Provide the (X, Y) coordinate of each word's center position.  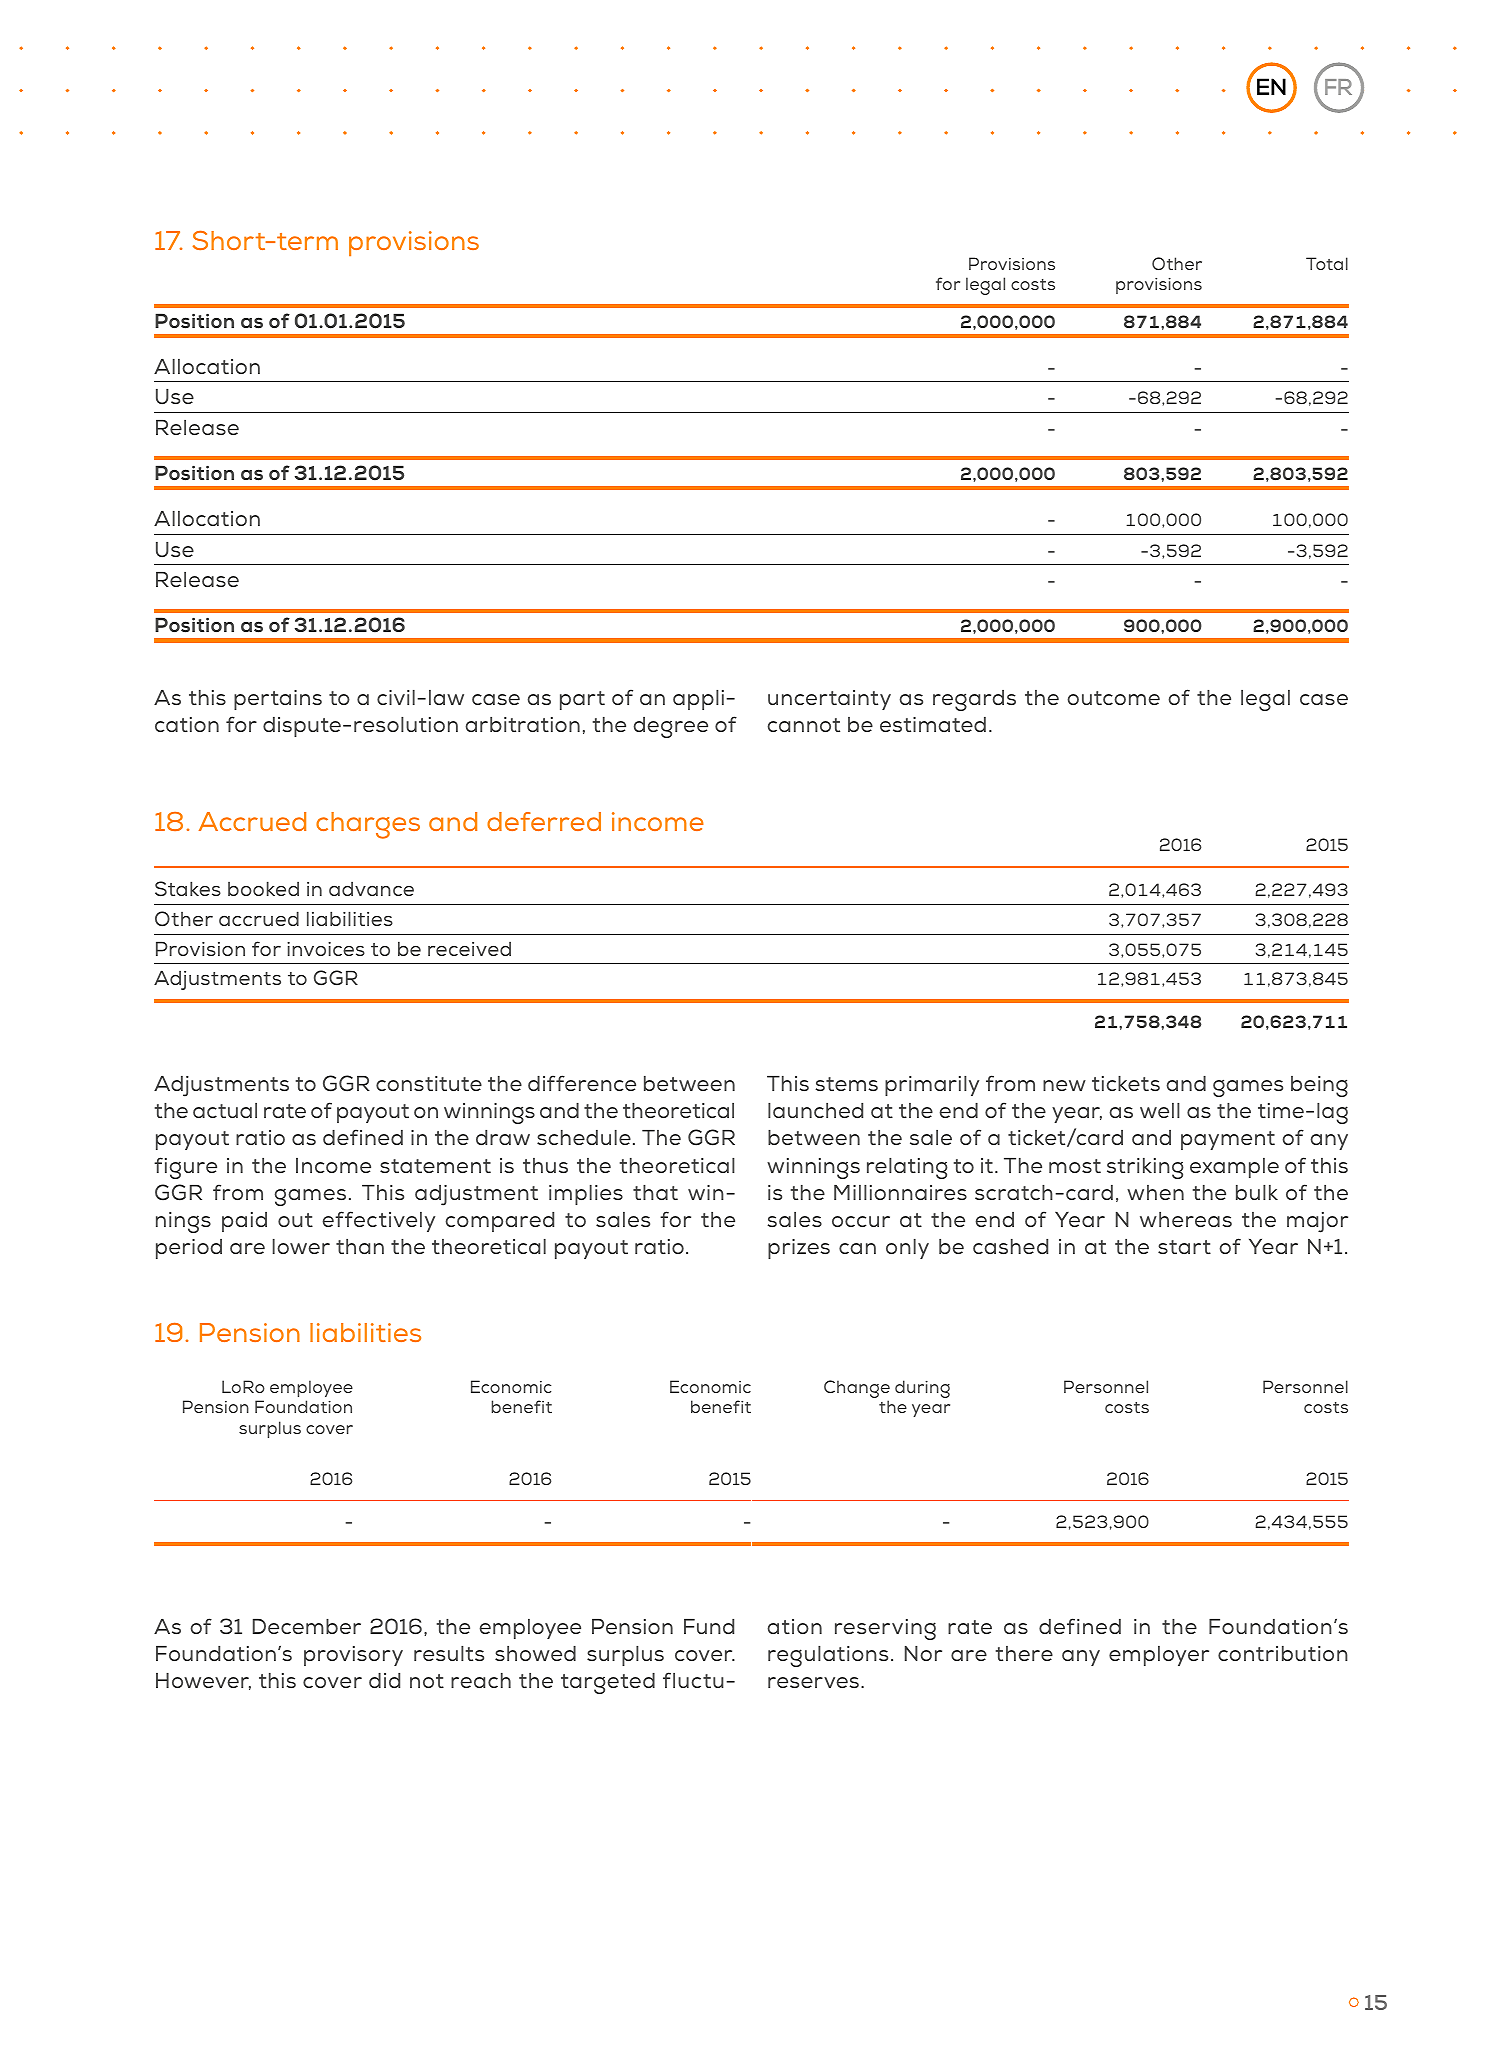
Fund (709, 1626)
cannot (804, 725)
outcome (1113, 698)
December (307, 1626)
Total (1327, 263)
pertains (278, 700)
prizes (799, 1249)
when (1155, 1192)
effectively (378, 1221)
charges (368, 825)
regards (974, 700)
